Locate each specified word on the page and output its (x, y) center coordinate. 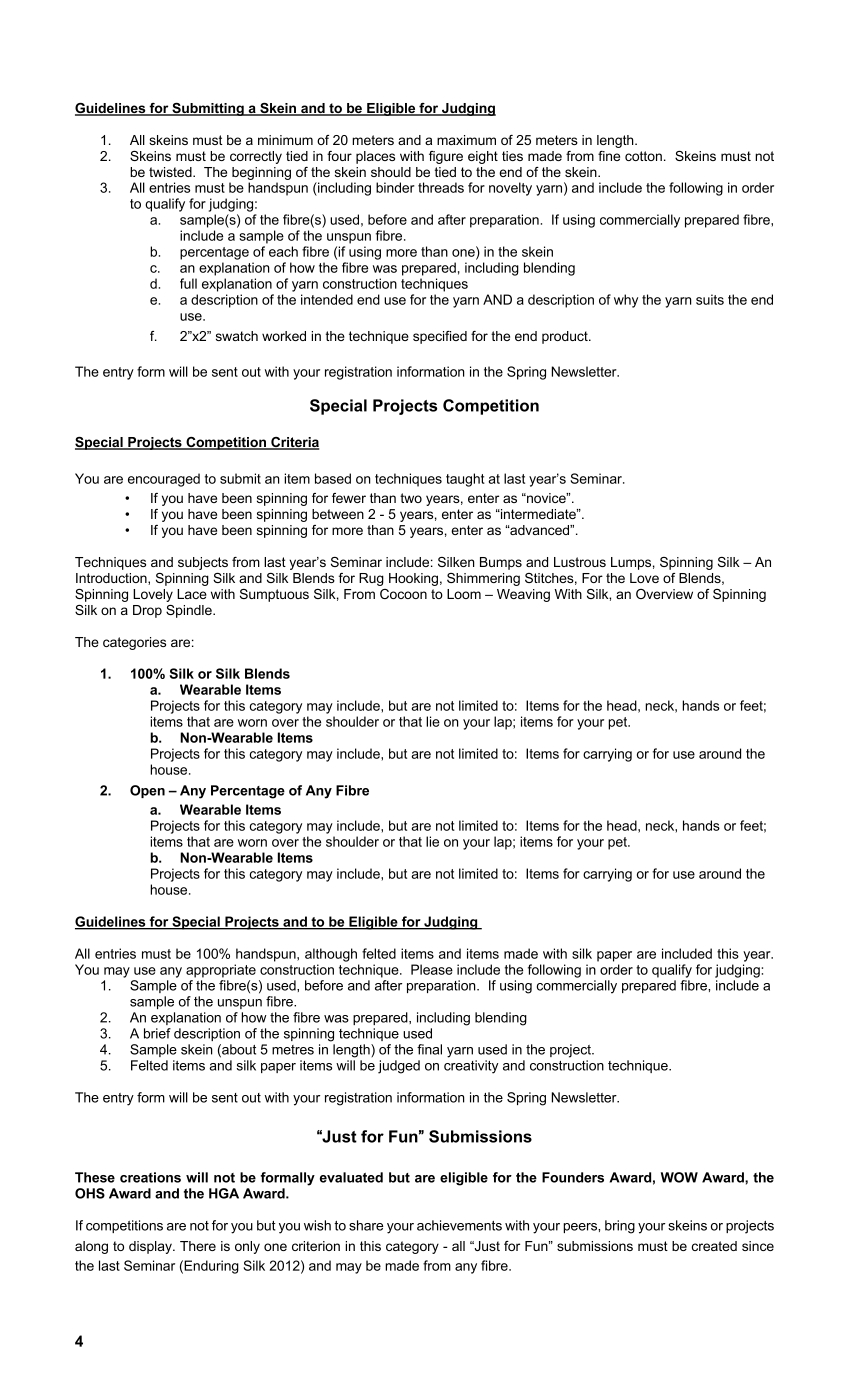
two (411, 498)
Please (432, 969)
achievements (459, 1225)
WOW (679, 1177)
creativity (471, 1067)
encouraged (164, 480)
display (151, 1247)
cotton (643, 156)
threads (441, 187)
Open (147, 791)
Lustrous (580, 562)
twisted (171, 172)
